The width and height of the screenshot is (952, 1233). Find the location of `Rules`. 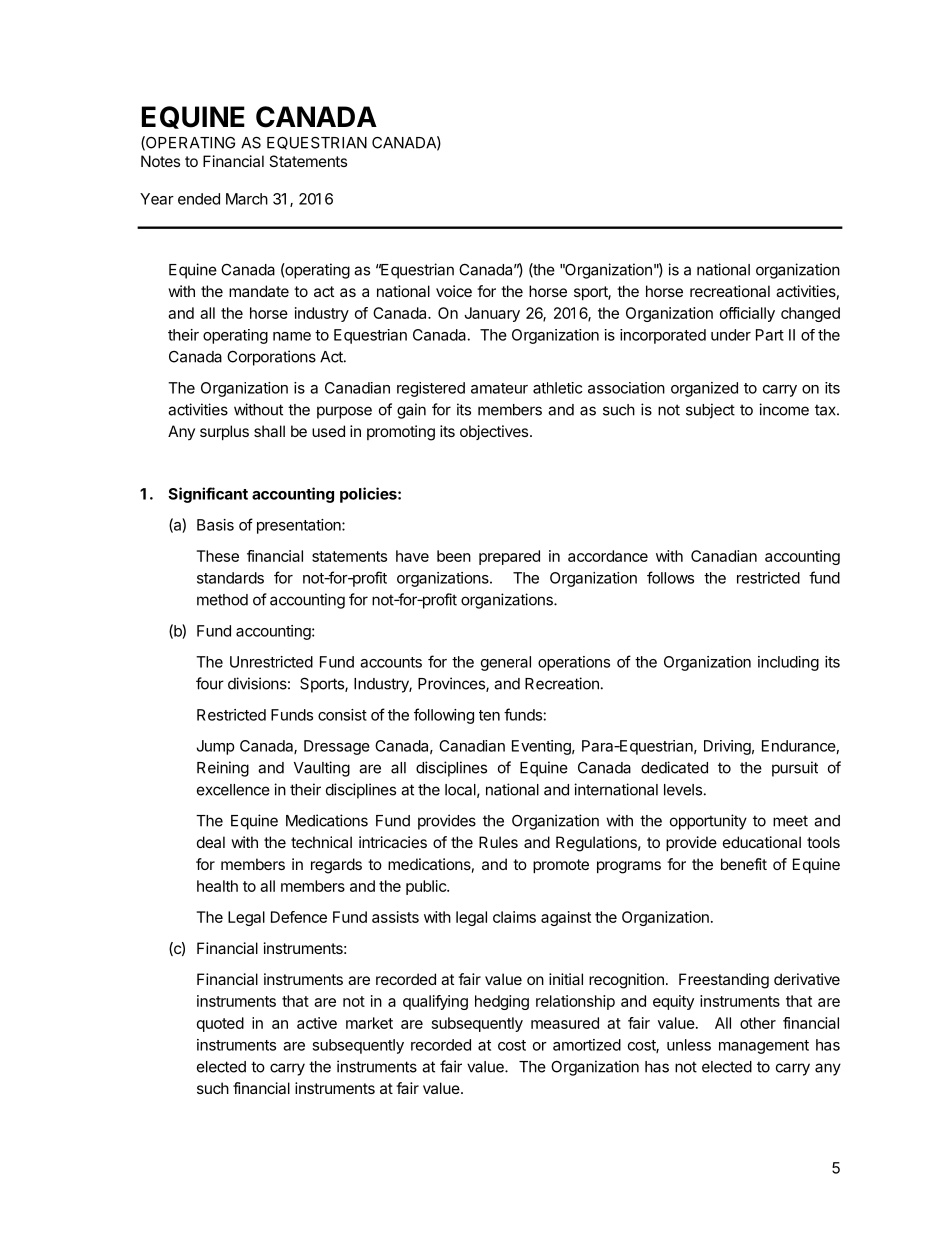

Rules is located at coordinates (498, 842).
